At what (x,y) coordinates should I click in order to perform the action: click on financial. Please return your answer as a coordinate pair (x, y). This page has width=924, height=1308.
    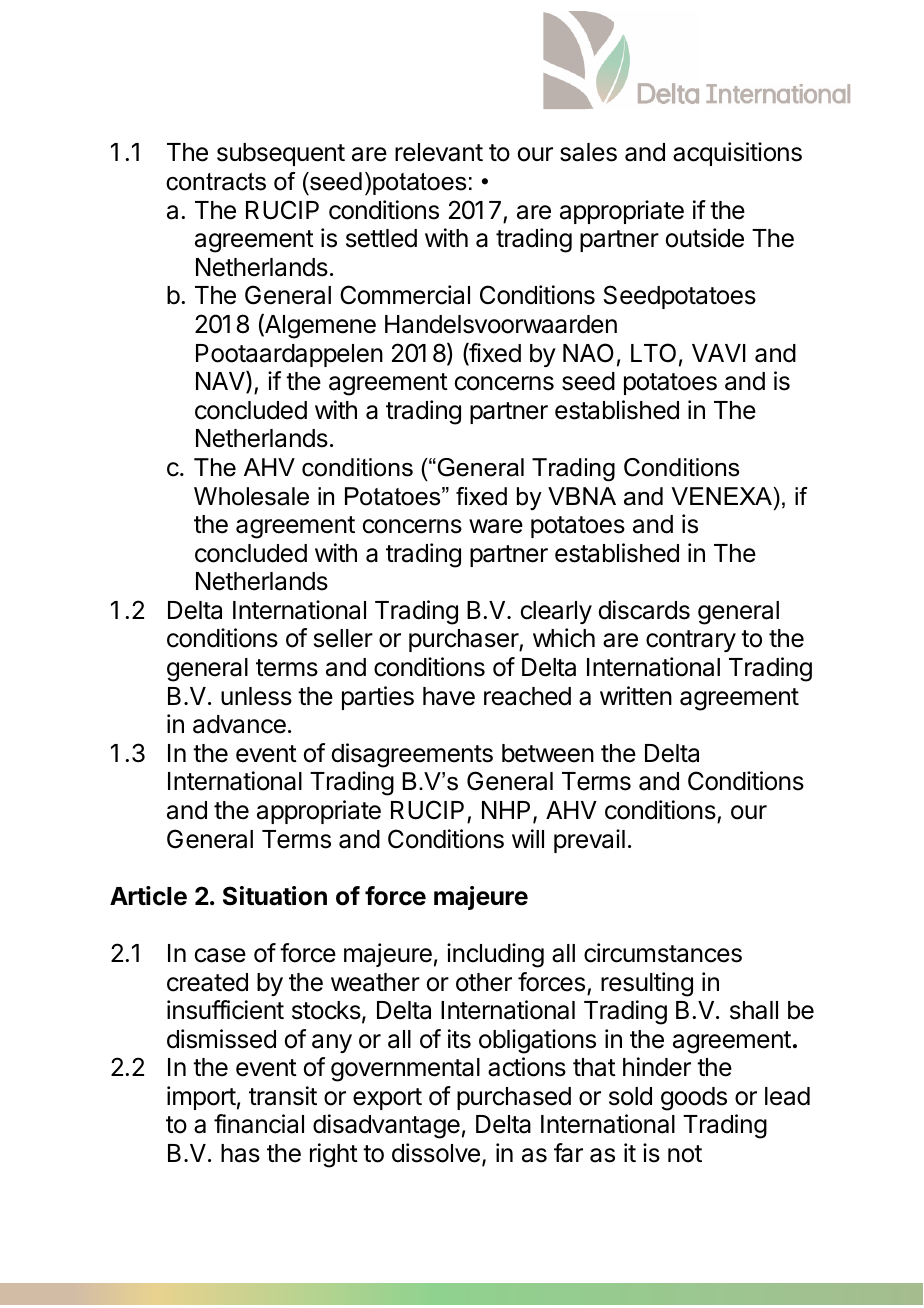
    Looking at the image, I should click on (259, 1124).
